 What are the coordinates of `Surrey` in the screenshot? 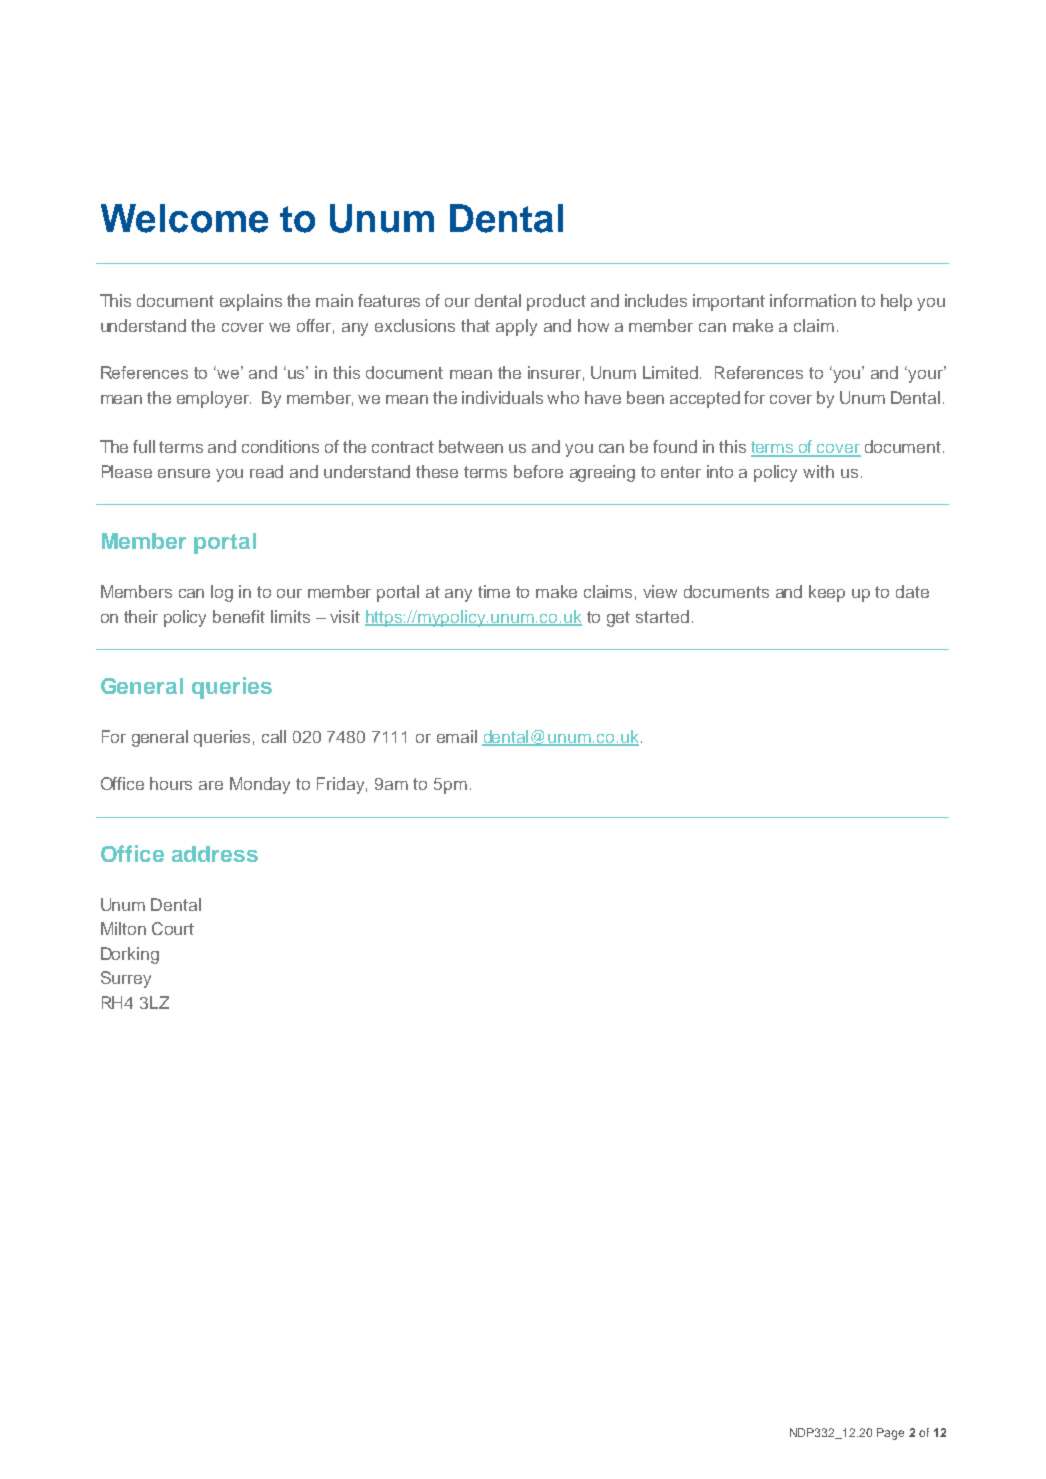 It's located at (126, 979).
